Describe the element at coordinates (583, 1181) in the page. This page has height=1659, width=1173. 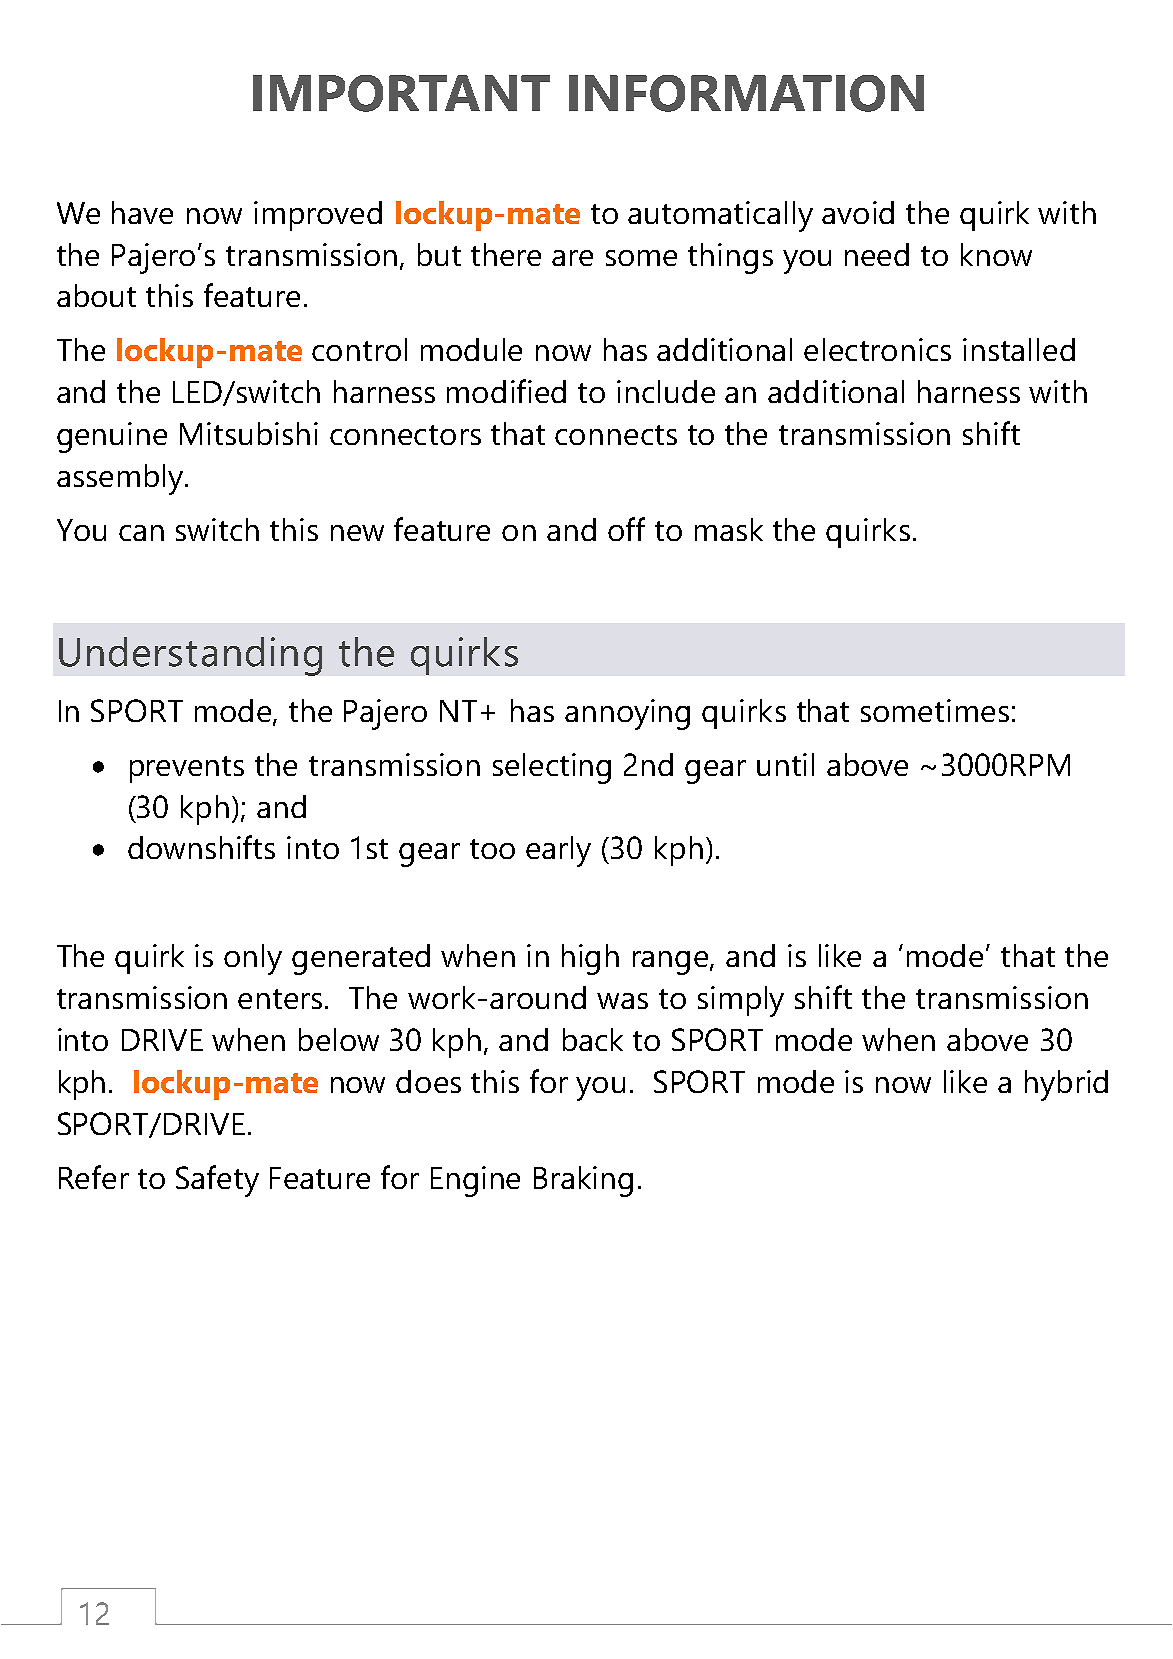
I see `Braking` at that location.
